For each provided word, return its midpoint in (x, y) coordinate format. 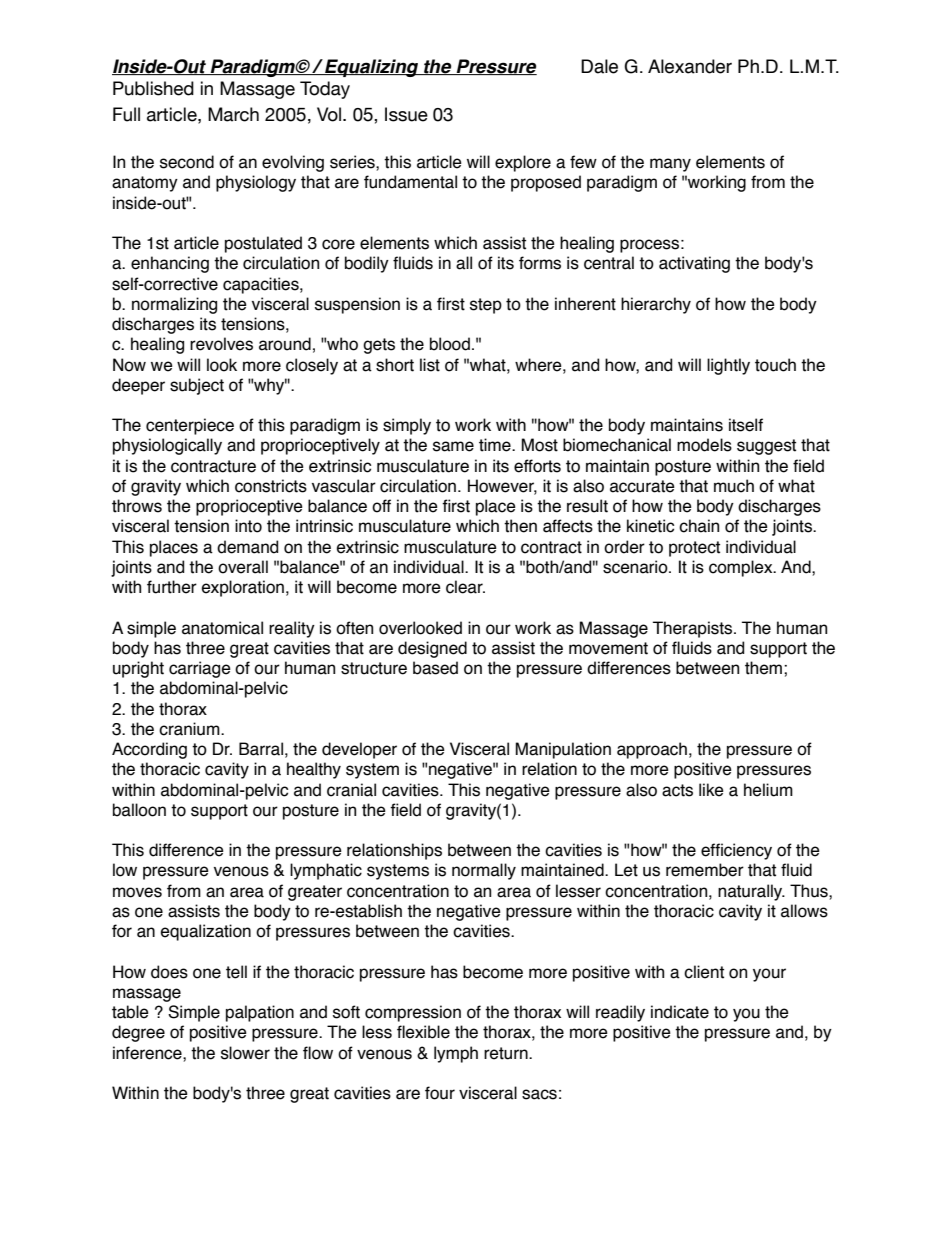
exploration (243, 588)
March (233, 114)
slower (245, 1053)
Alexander (690, 66)
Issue (406, 114)
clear (465, 587)
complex (742, 568)
